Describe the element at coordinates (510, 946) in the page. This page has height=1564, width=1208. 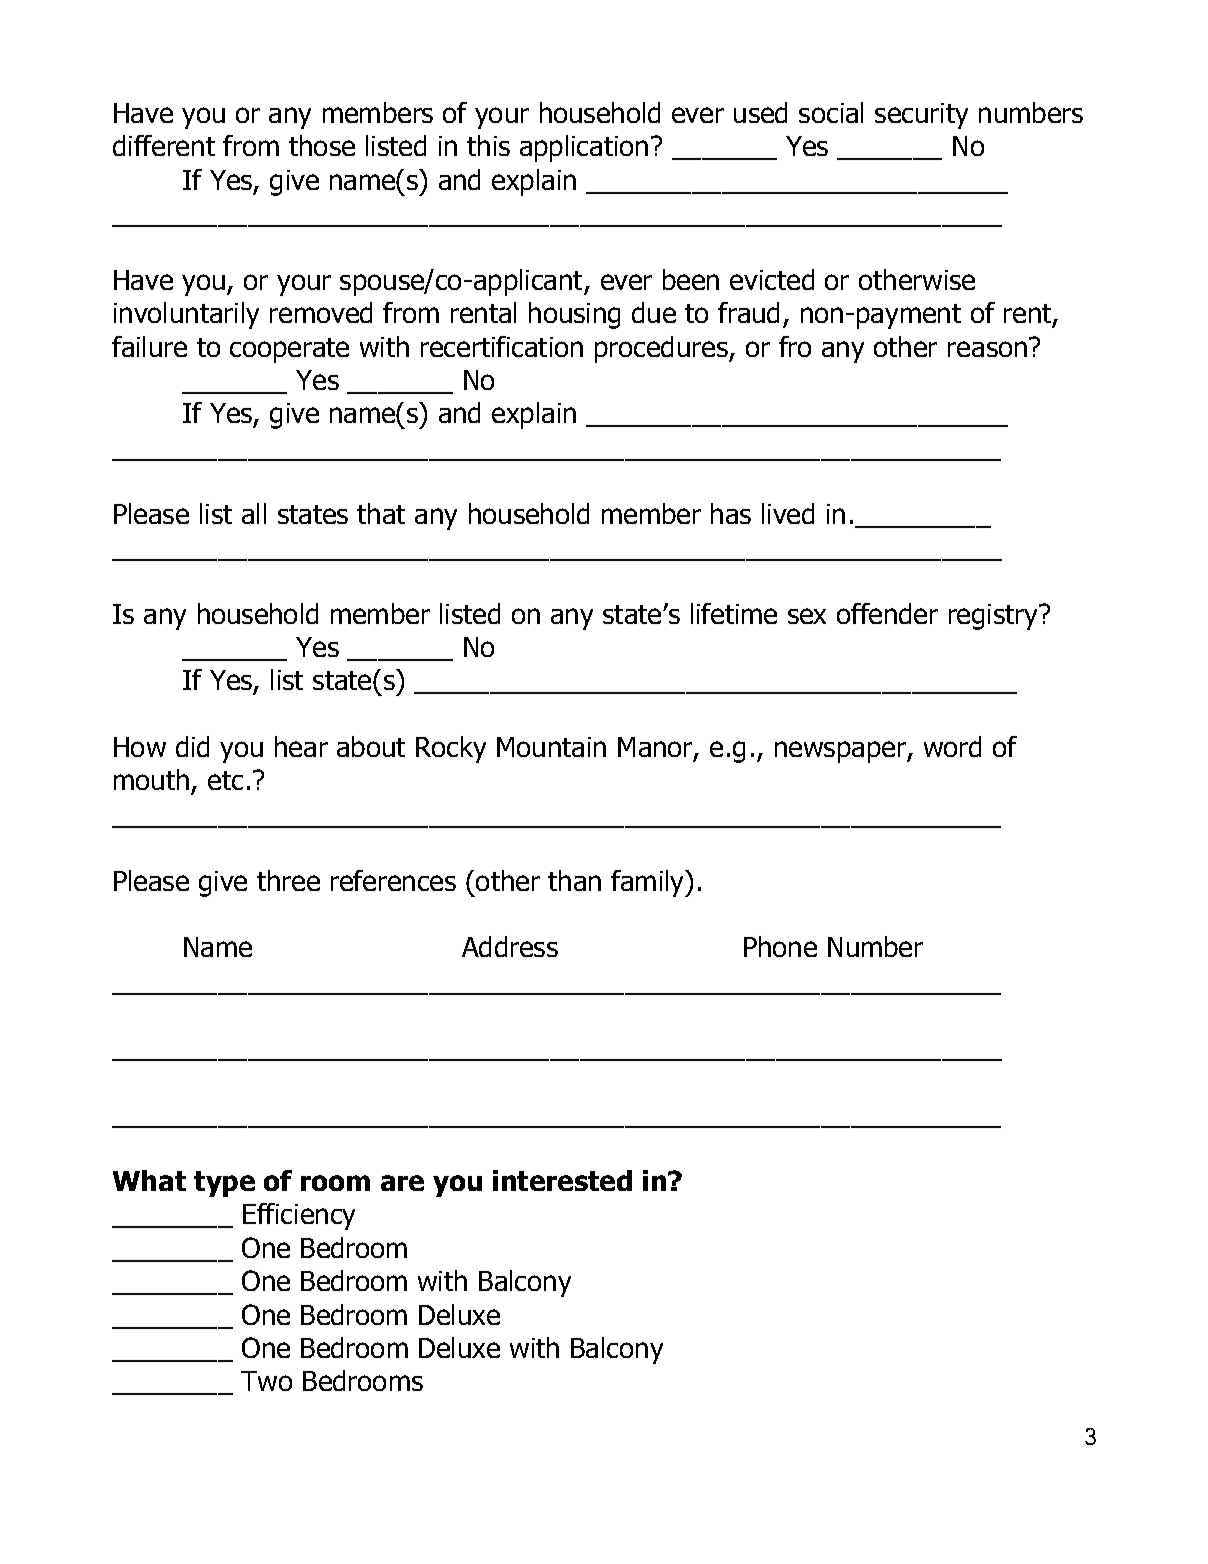
I see `Address` at that location.
